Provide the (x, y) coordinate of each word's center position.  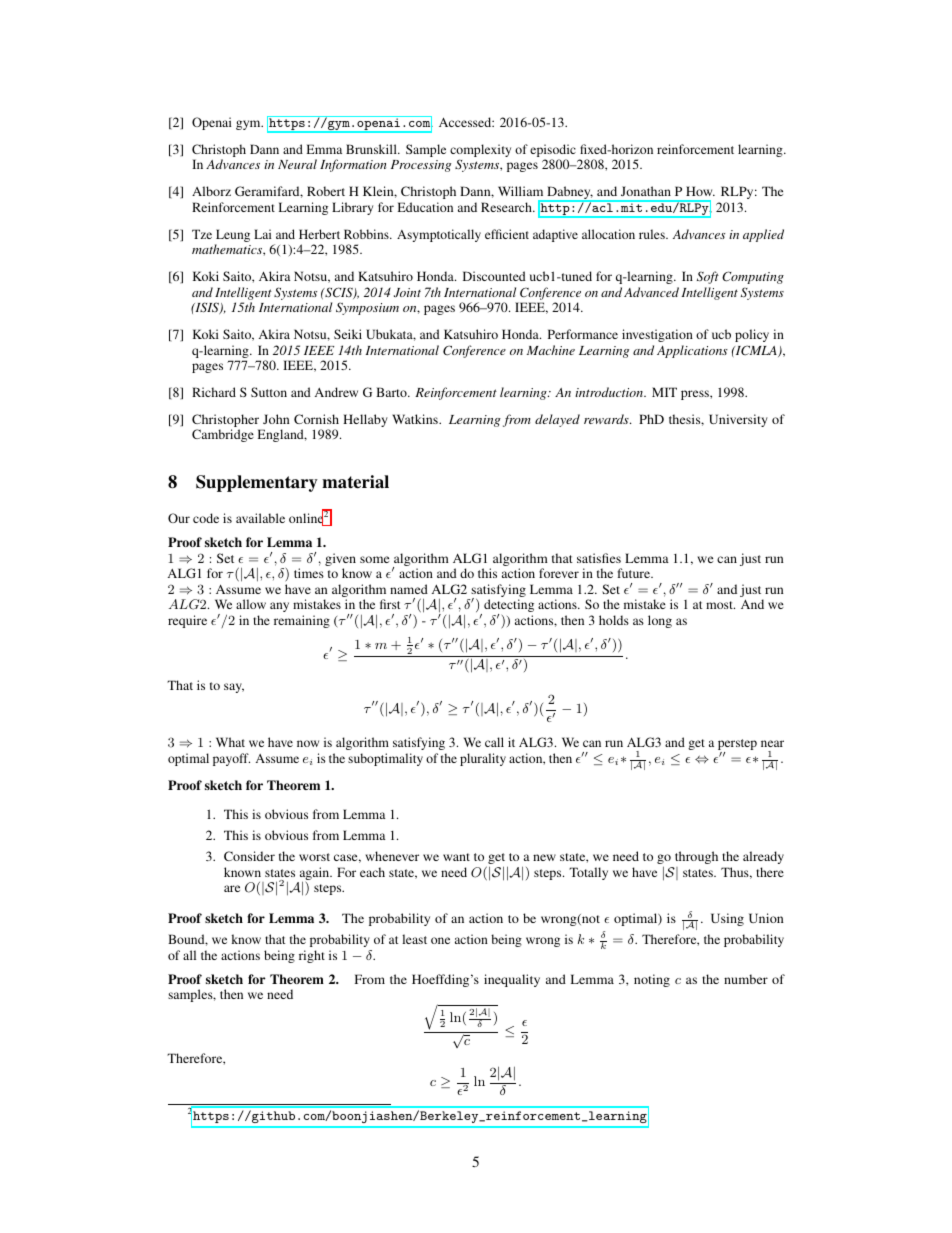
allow (251, 604)
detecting (509, 607)
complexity (480, 152)
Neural (297, 164)
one (440, 940)
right (312, 956)
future (635, 573)
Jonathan (645, 191)
